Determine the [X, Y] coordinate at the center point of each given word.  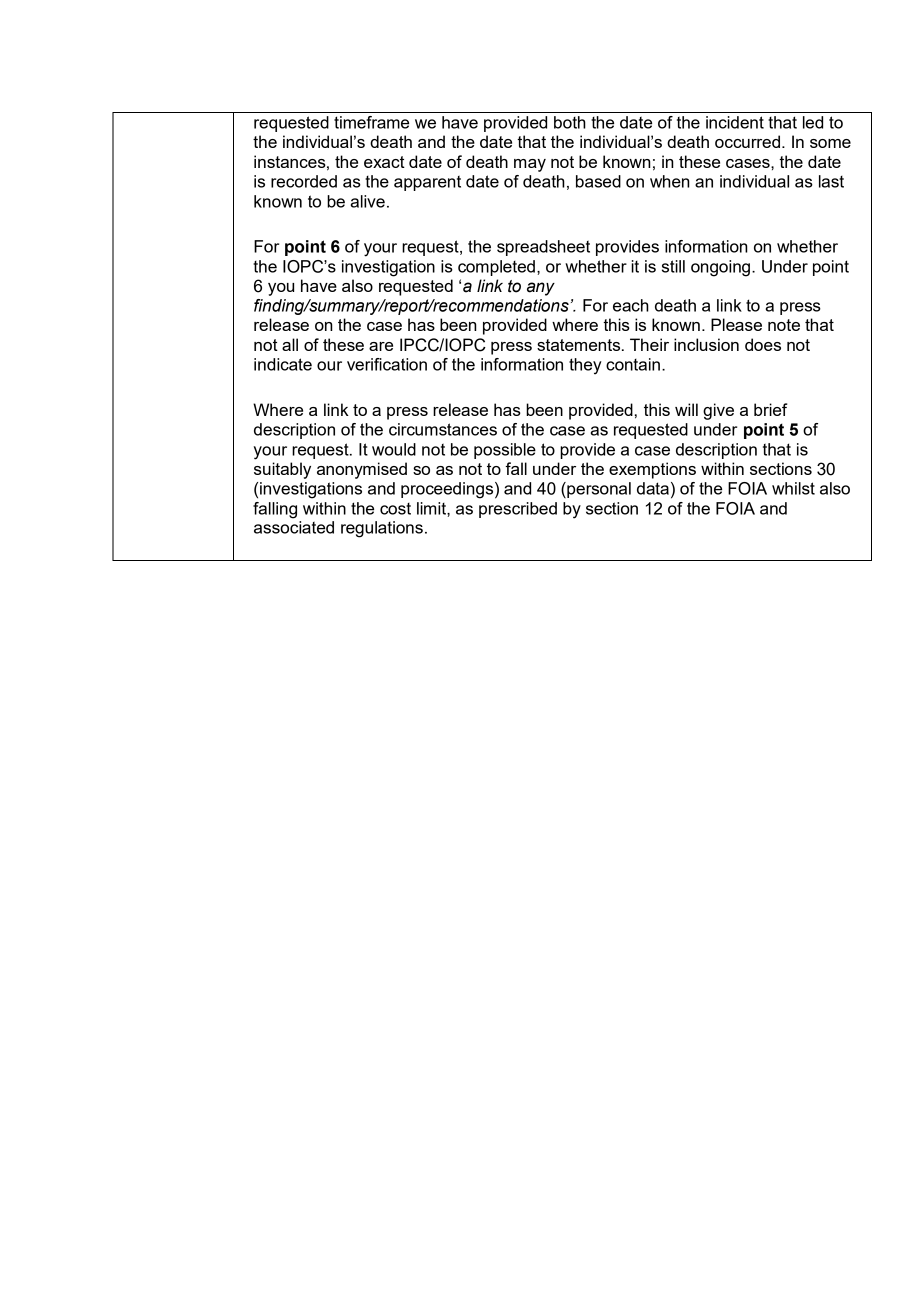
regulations [382, 529]
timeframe [371, 122]
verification [387, 364]
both [570, 122]
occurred [747, 141]
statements [580, 345]
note [784, 325]
